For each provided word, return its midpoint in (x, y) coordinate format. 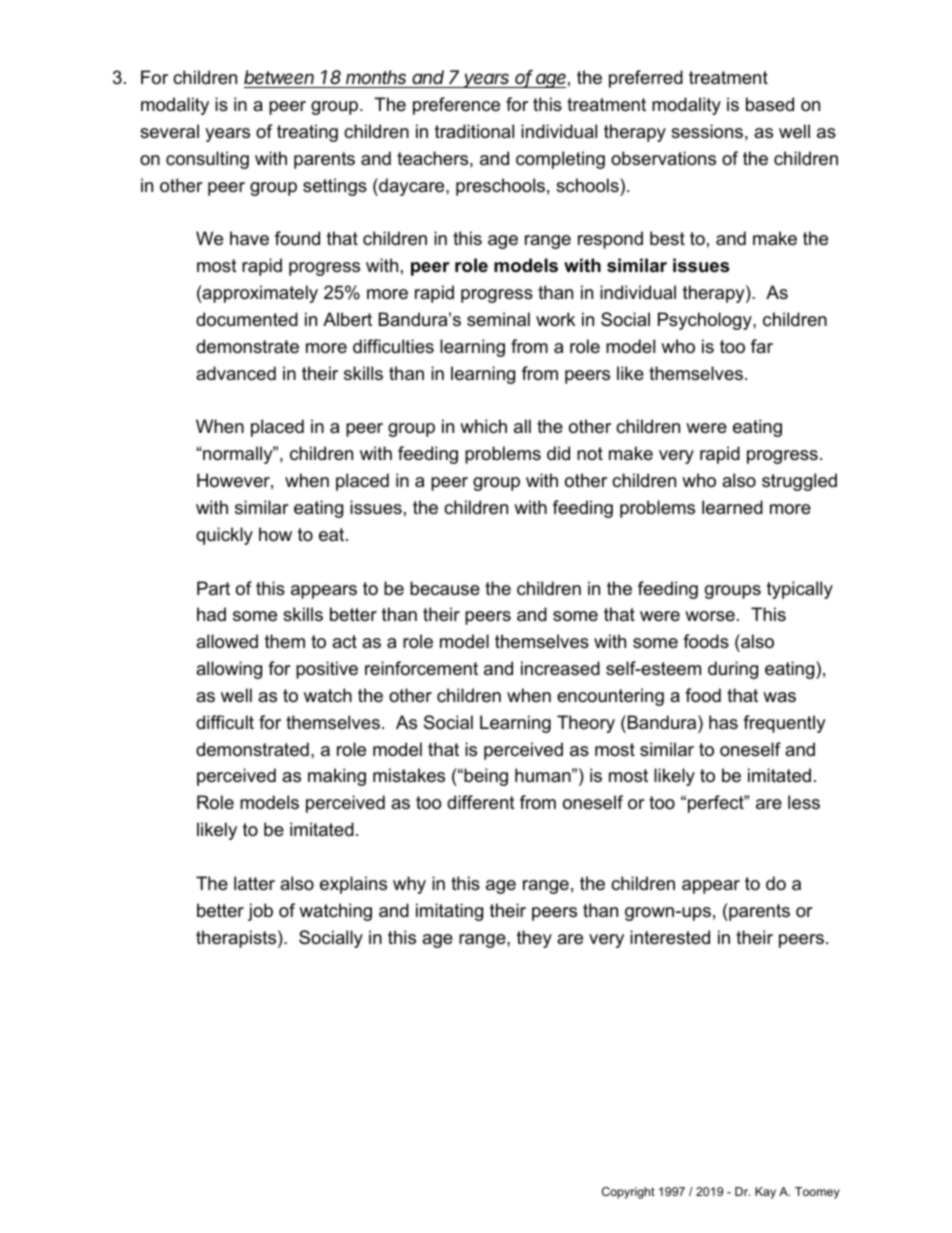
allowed (227, 641)
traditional (474, 131)
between (280, 79)
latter (254, 883)
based (770, 104)
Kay (765, 1193)
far (762, 346)
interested (670, 937)
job (260, 912)
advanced (236, 373)
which (483, 426)
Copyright (628, 1193)
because (445, 588)
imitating (449, 912)
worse (710, 616)
